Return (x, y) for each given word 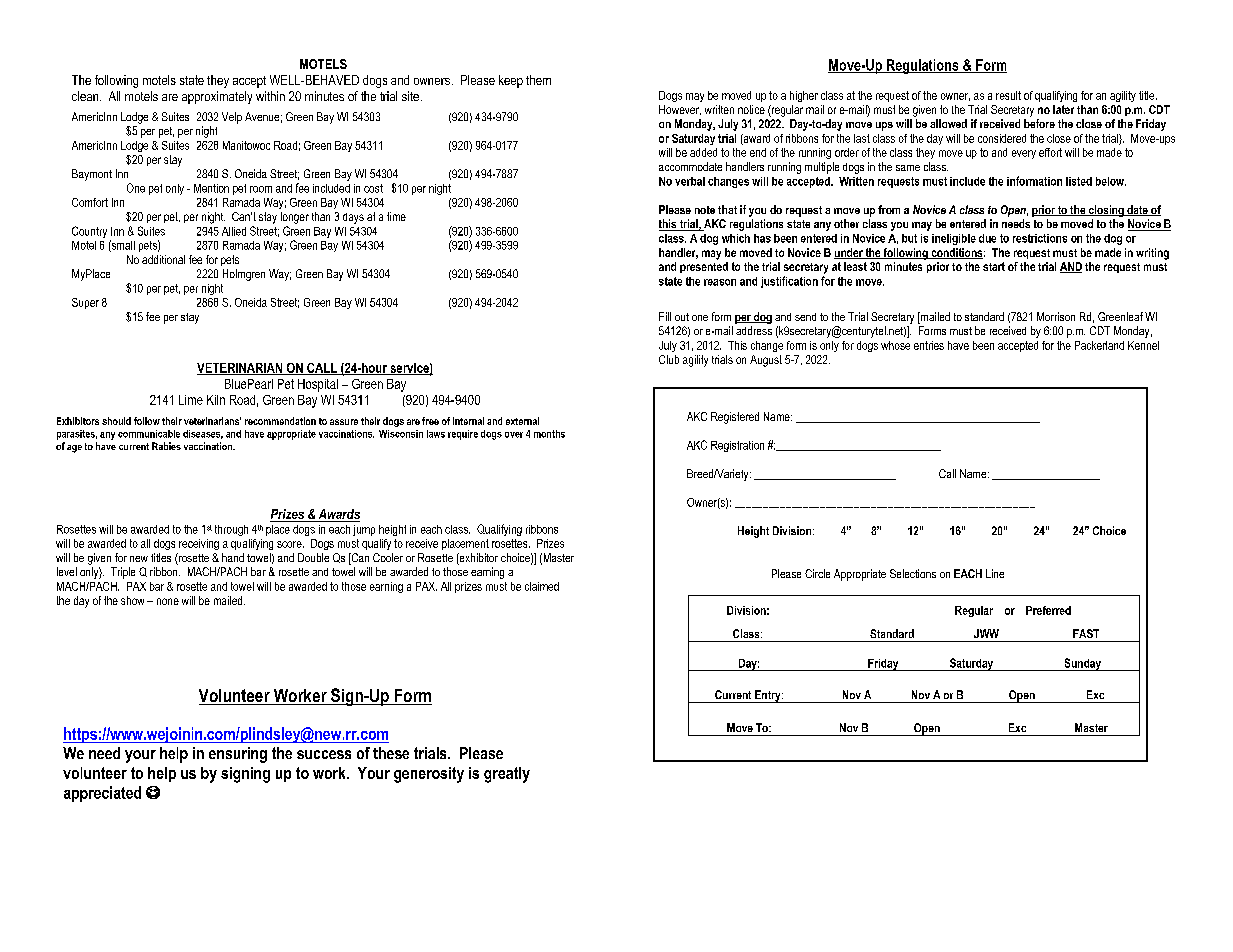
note (705, 210)
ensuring (238, 755)
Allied (234, 231)
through (231, 530)
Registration (737, 446)
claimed (542, 586)
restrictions (1040, 238)
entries (929, 345)
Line (995, 573)
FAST (1086, 633)
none (168, 601)
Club (669, 359)
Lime (191, 400)
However (680, 110)
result (1008, 95)
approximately (217, 97)
